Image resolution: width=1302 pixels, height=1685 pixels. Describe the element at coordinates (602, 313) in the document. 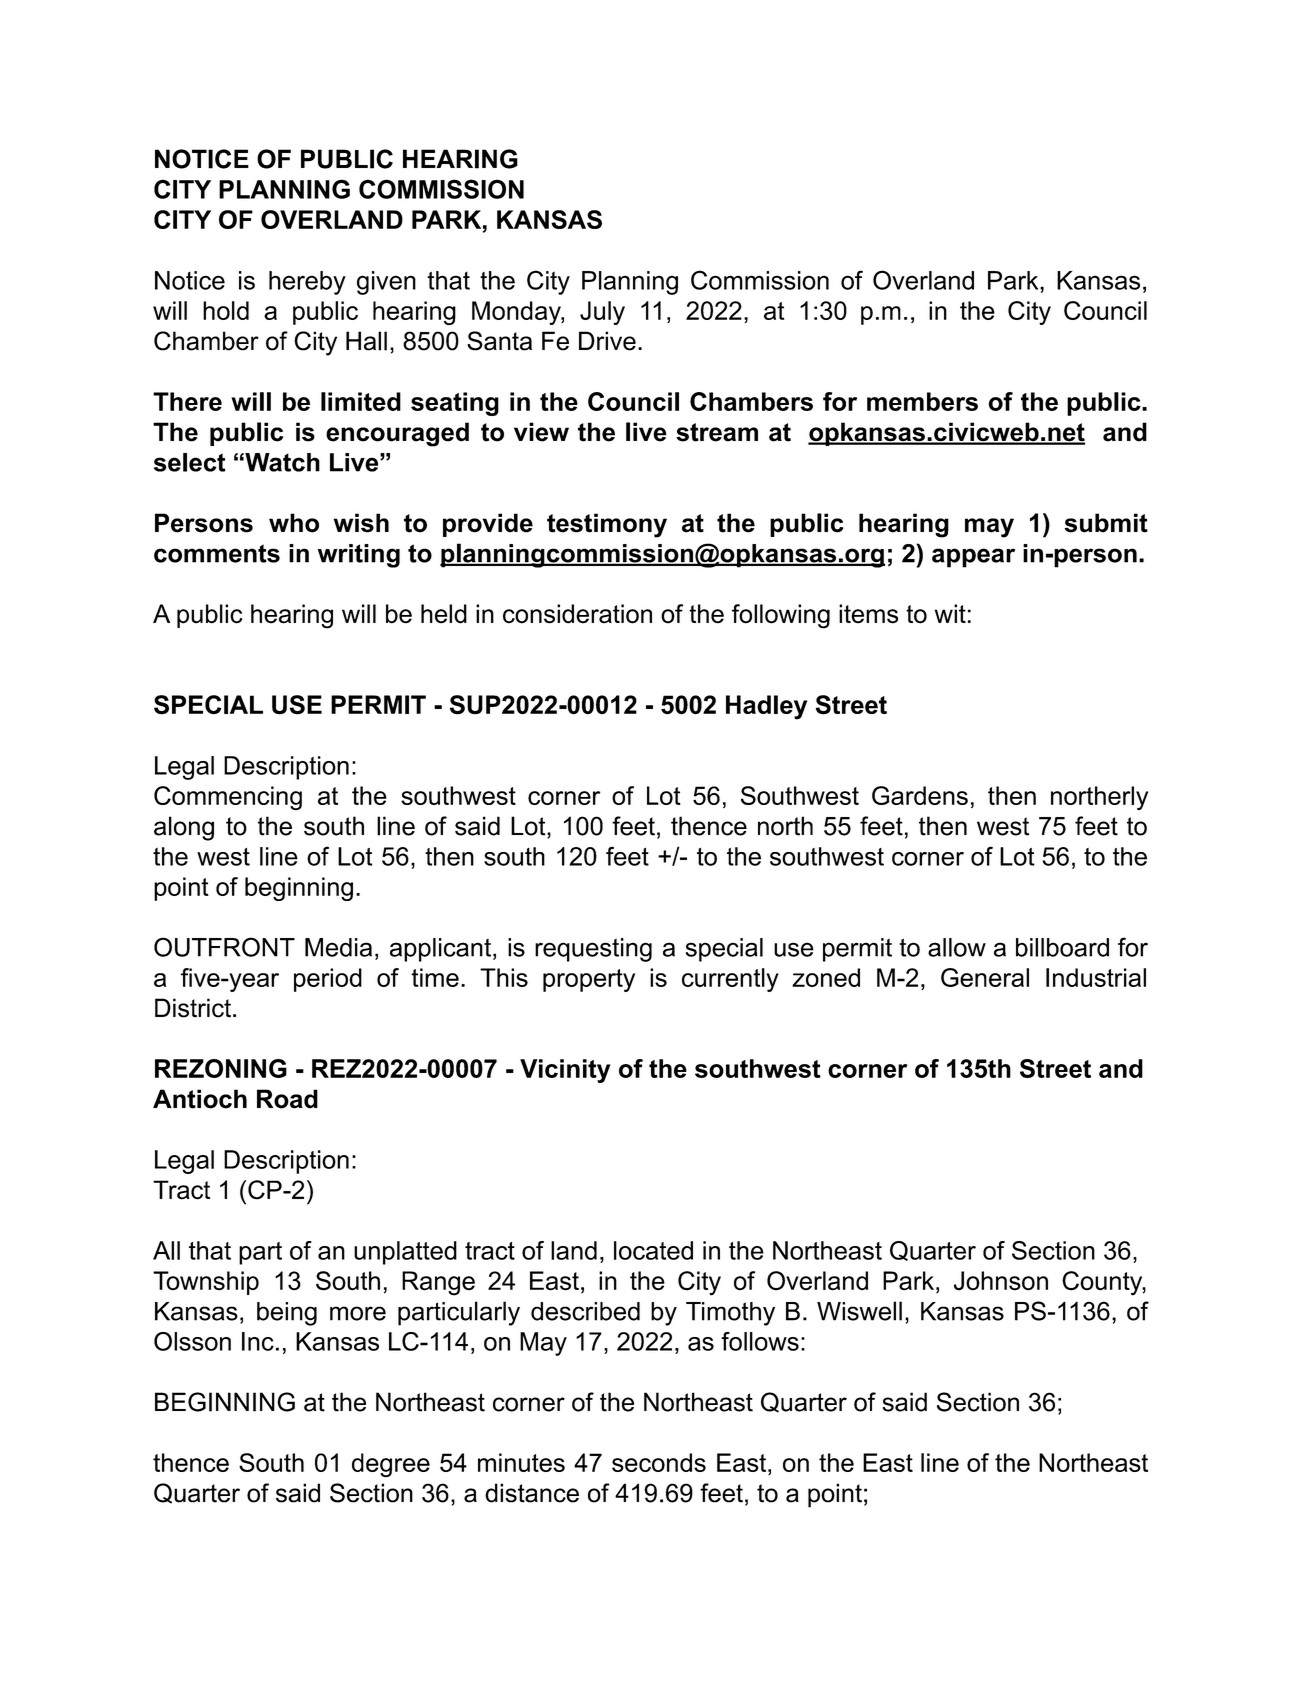

I see `July` at that location.
